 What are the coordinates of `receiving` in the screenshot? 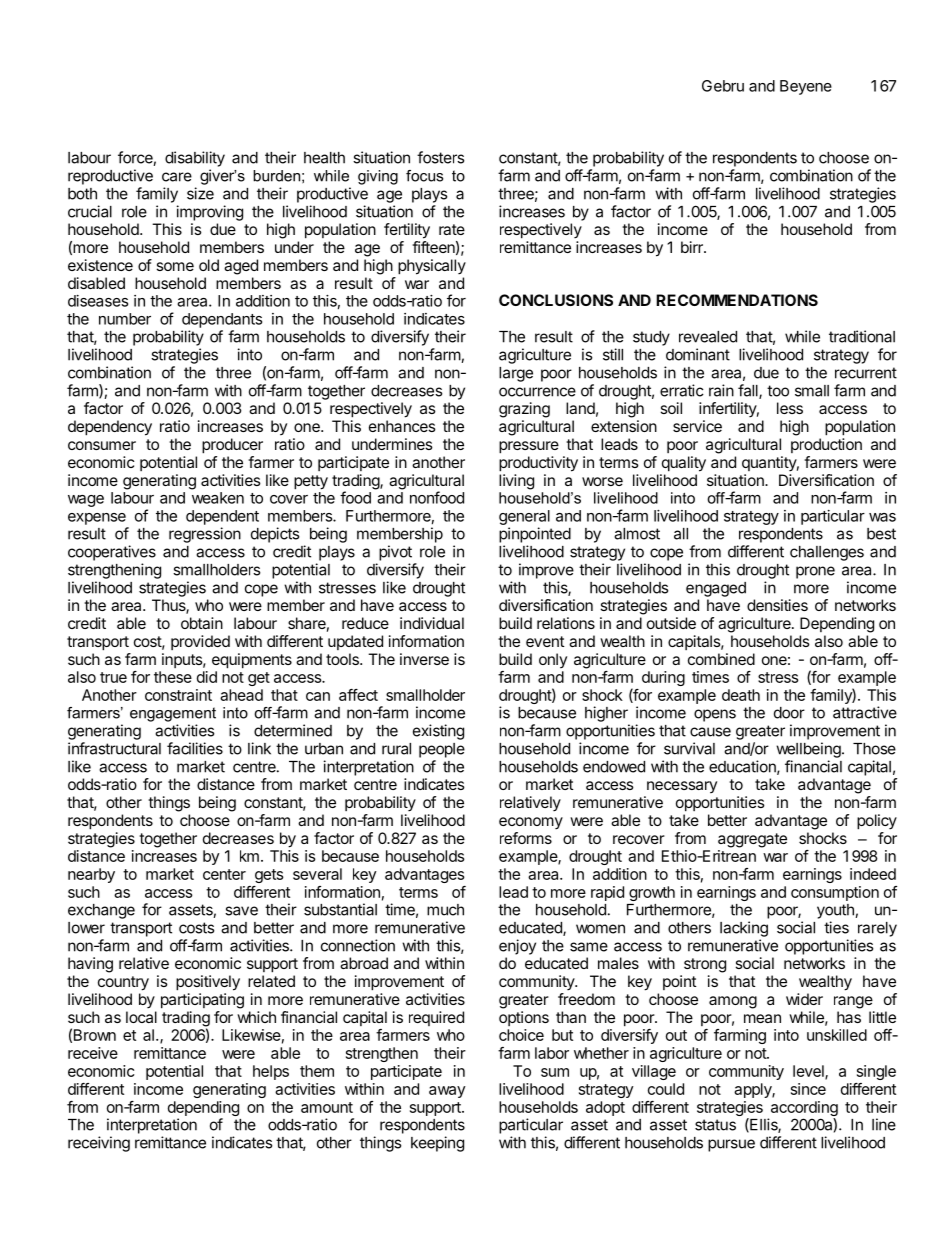 It's located at (99, 1144).
